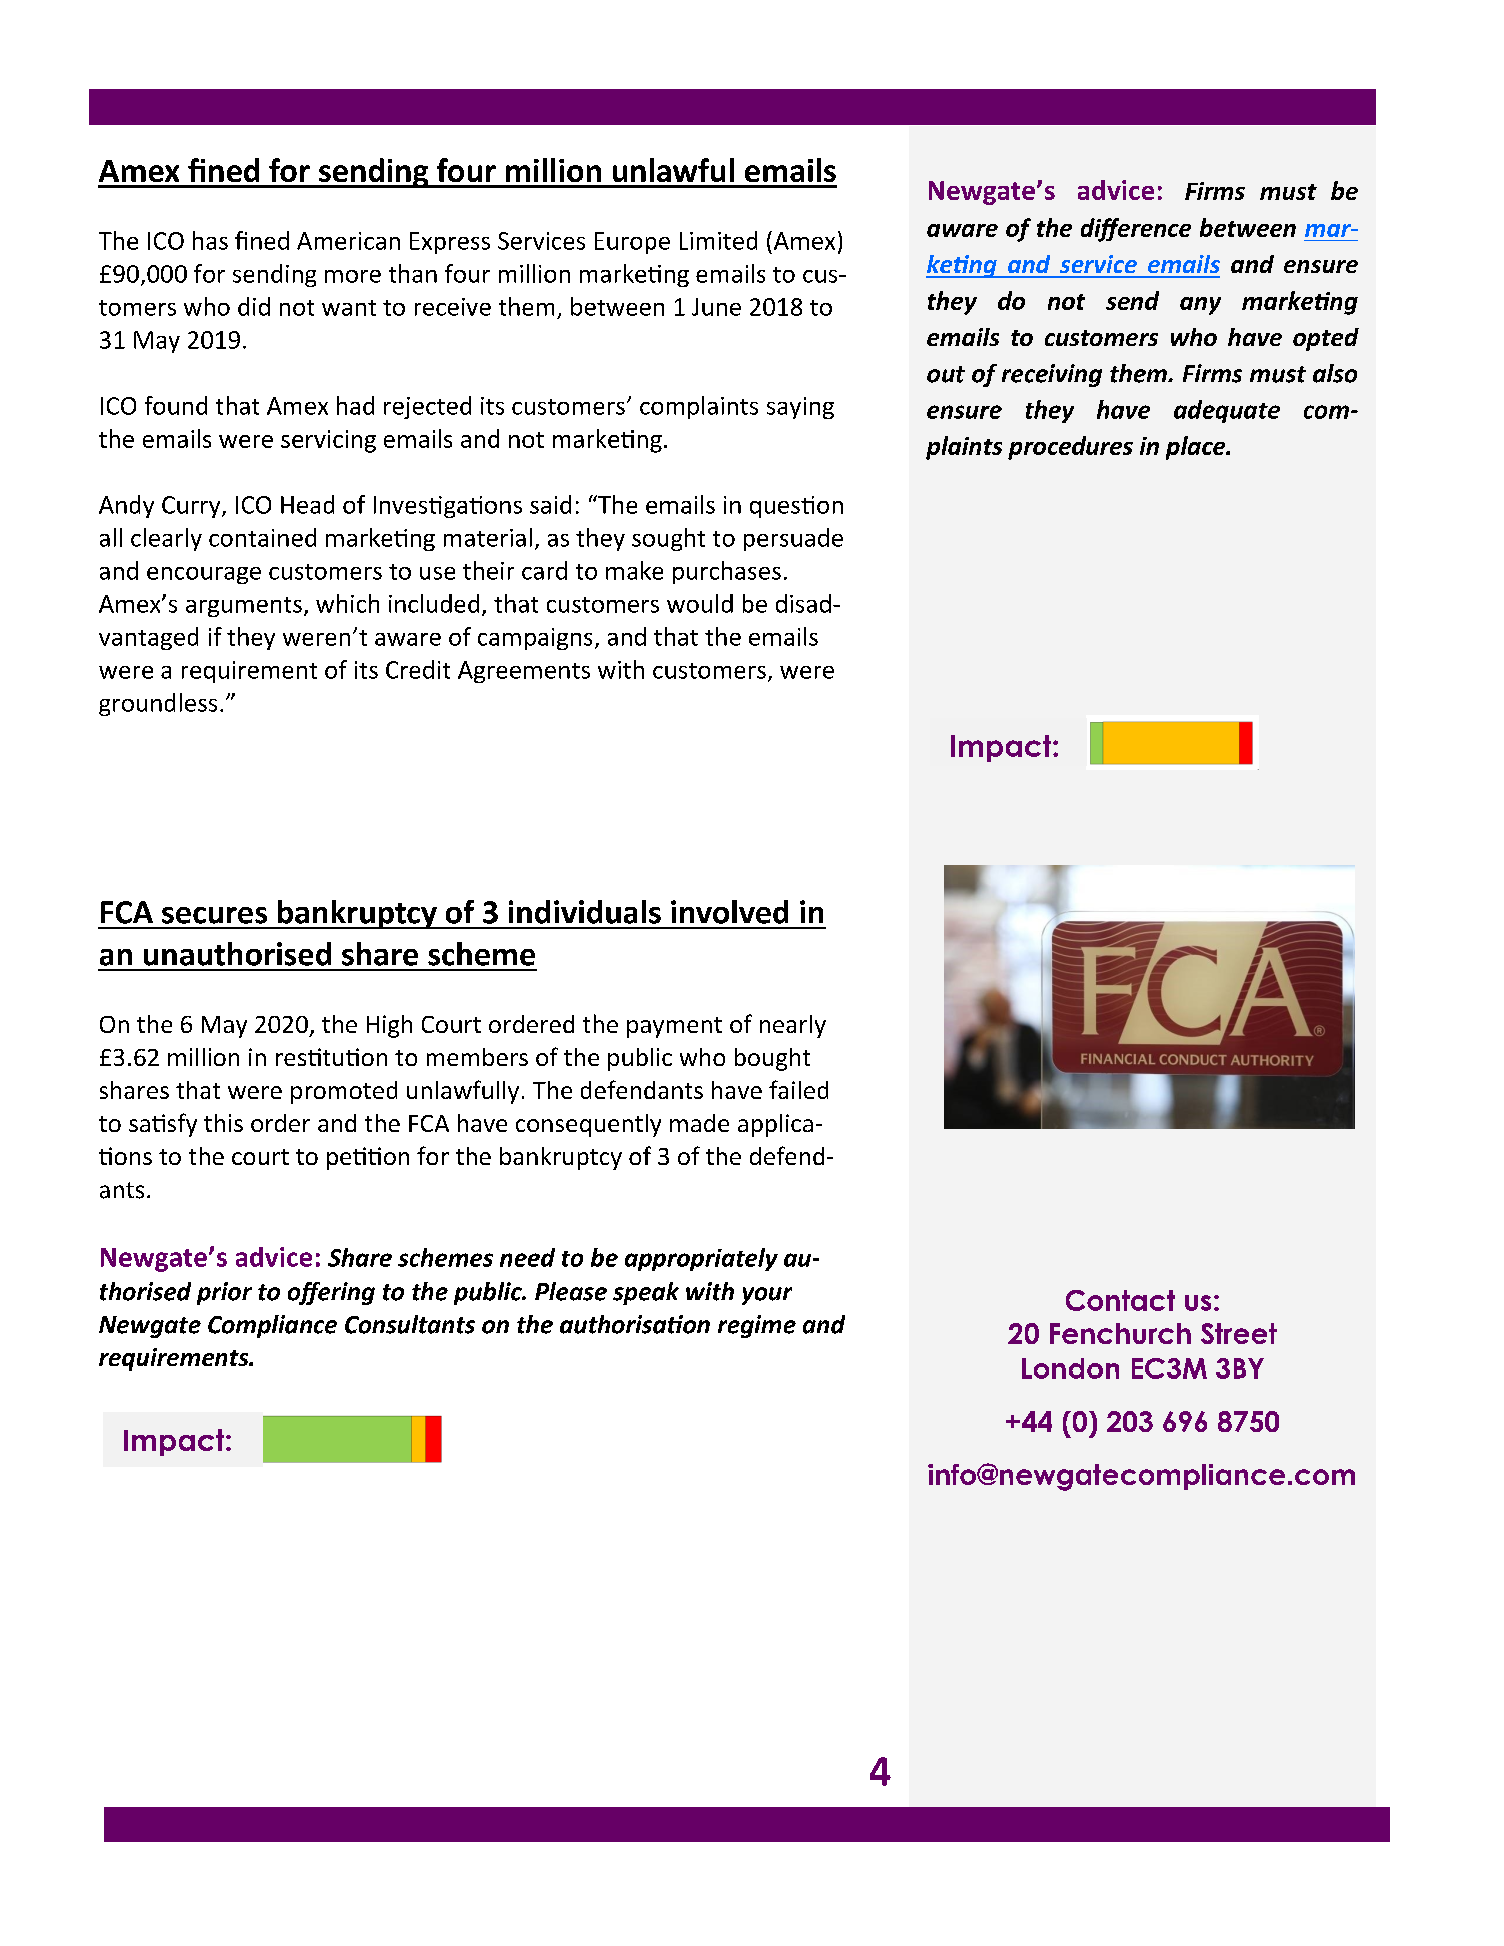 The image size is (1504, 1946). What do you see at coordinates (1197, 448) in the screenshot?
I see `place` at bounding box center [1197, 448].
